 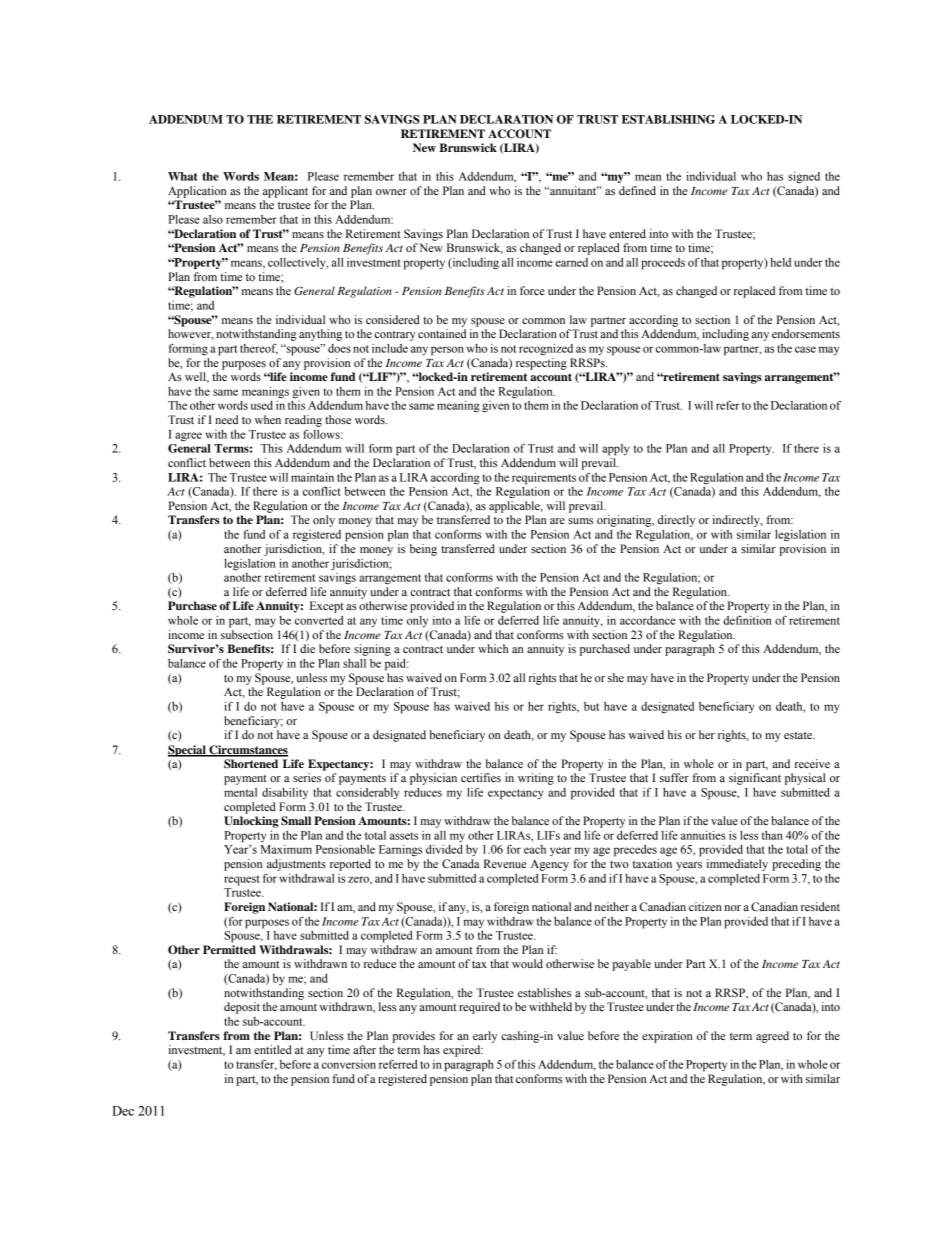 What do you see at coordinates (747, 620) in the document?
I see `definition` at bounding box center [747, 620].
